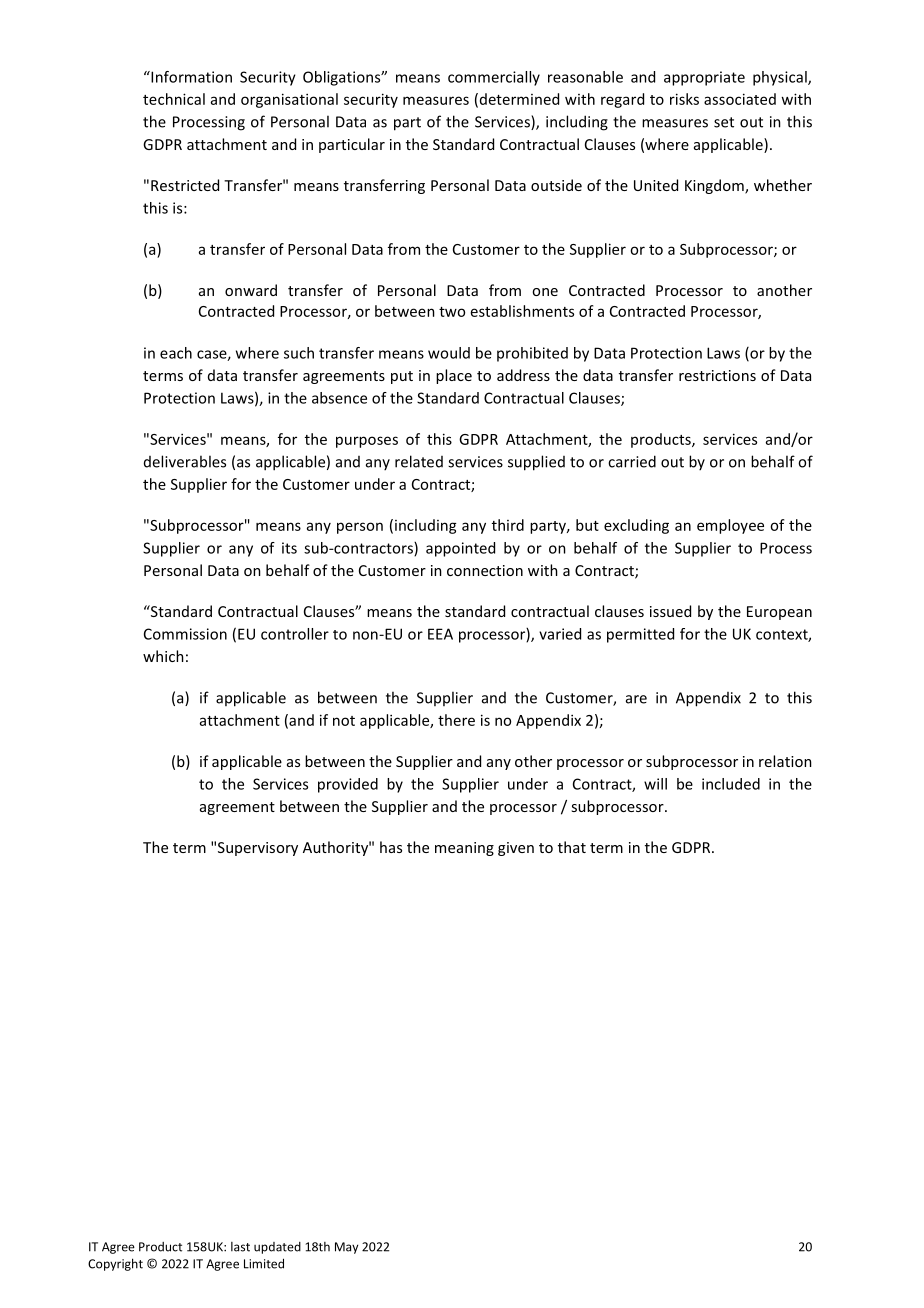 This image has width=924, height=1308. I want to click on included, so click(731, 784).
